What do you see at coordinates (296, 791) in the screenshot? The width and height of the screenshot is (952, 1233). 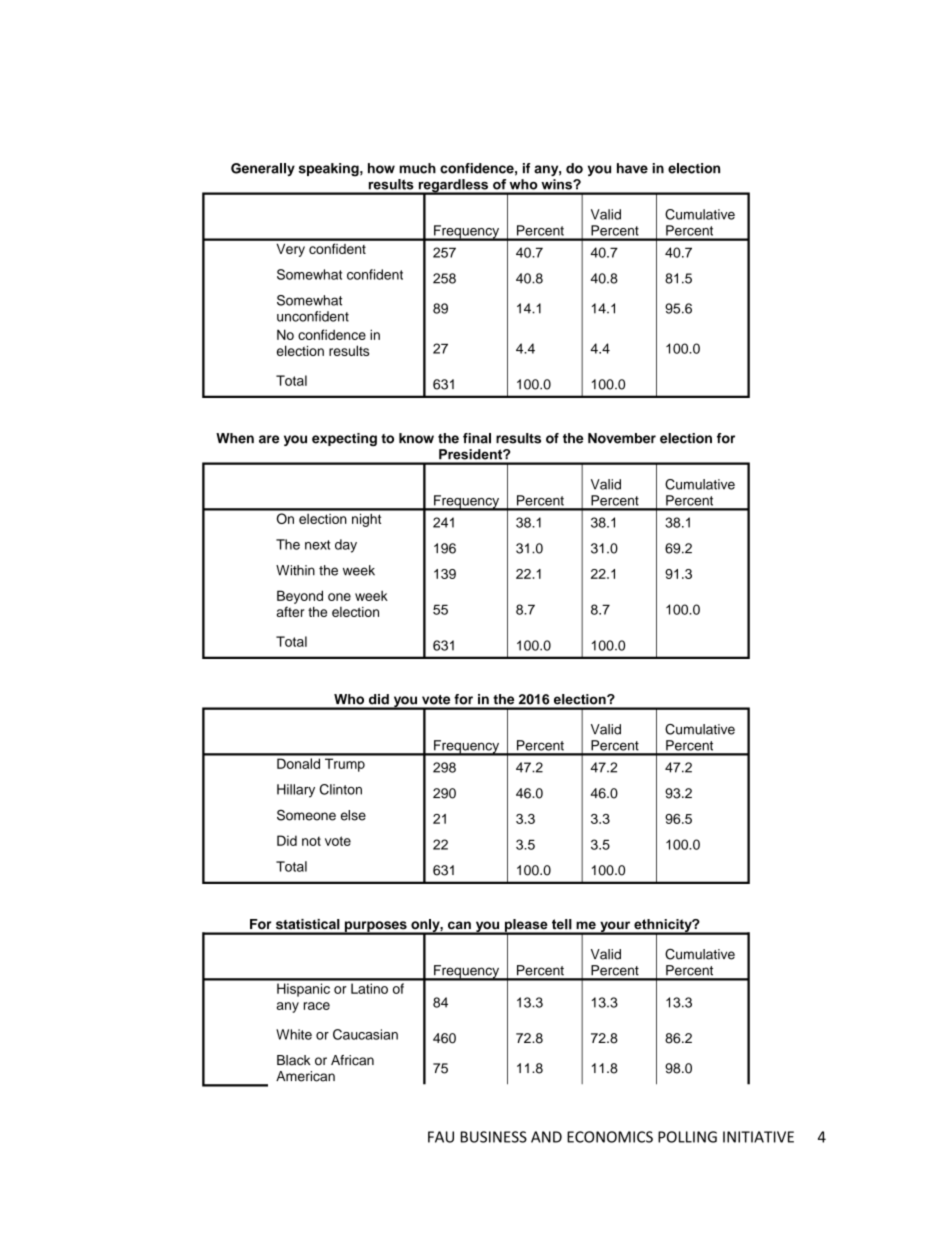 I see `Hillary` at bounding box center [296, 791].
